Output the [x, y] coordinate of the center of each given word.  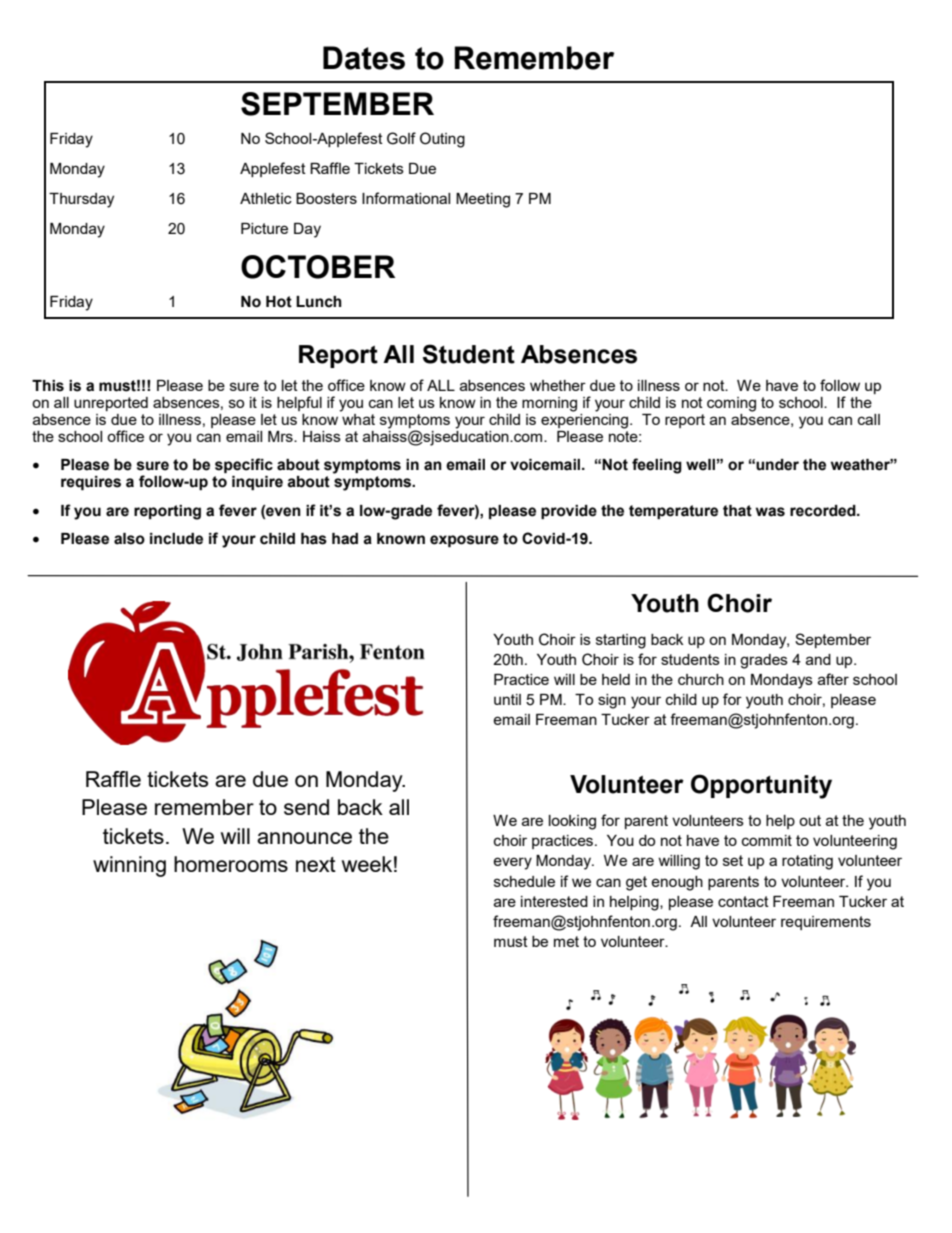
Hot [279, 302]
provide [569, 512]
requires [91, 483]
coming [731, 404]
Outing [442, 140]
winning [129, 866]
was [770, 512]
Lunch [319, 302]
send [306, 807]
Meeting [483, 200]
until [507, 699]
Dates [364, 58]
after [833, 679]
